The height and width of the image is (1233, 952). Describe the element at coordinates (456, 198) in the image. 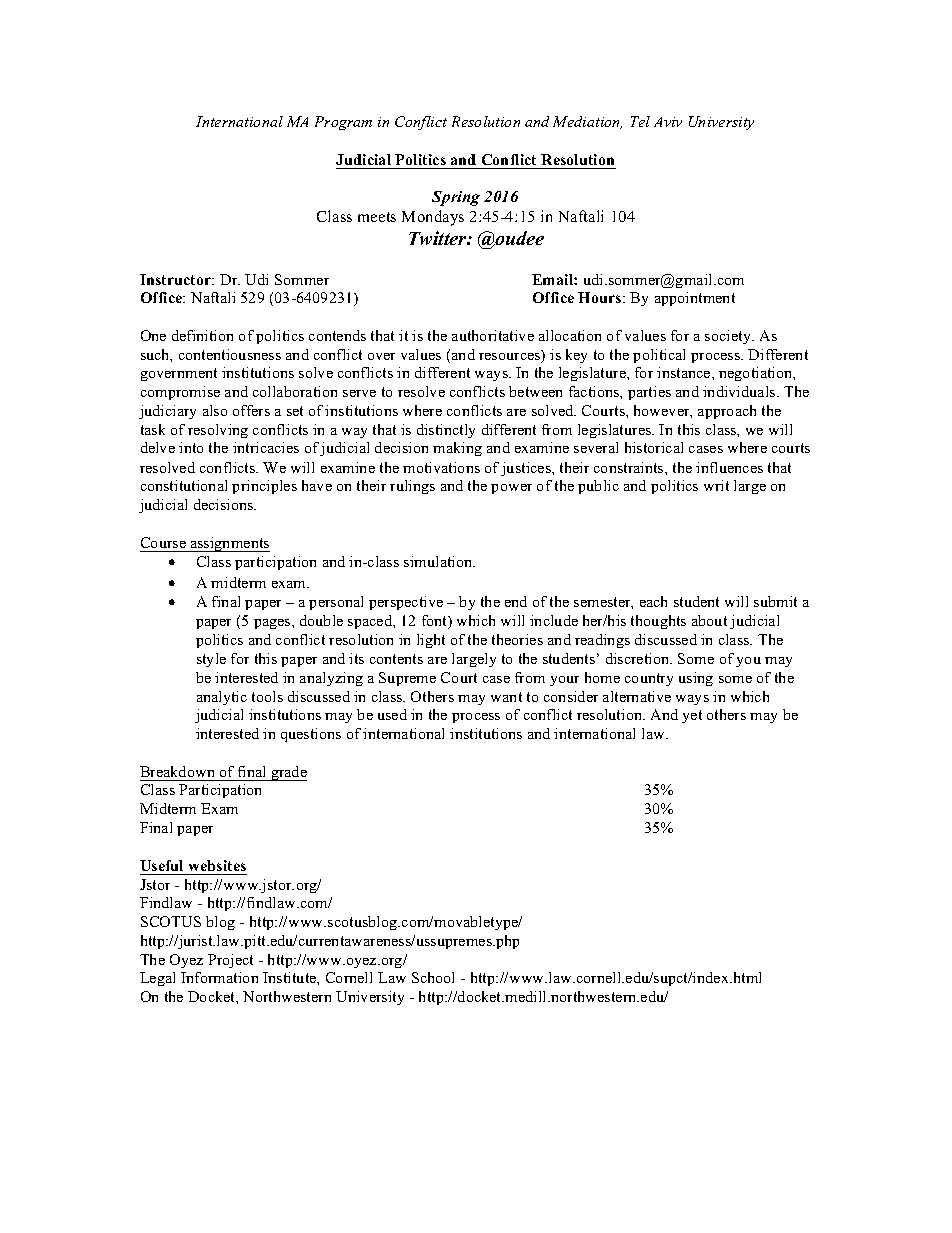

I see `Spring` at that location.
